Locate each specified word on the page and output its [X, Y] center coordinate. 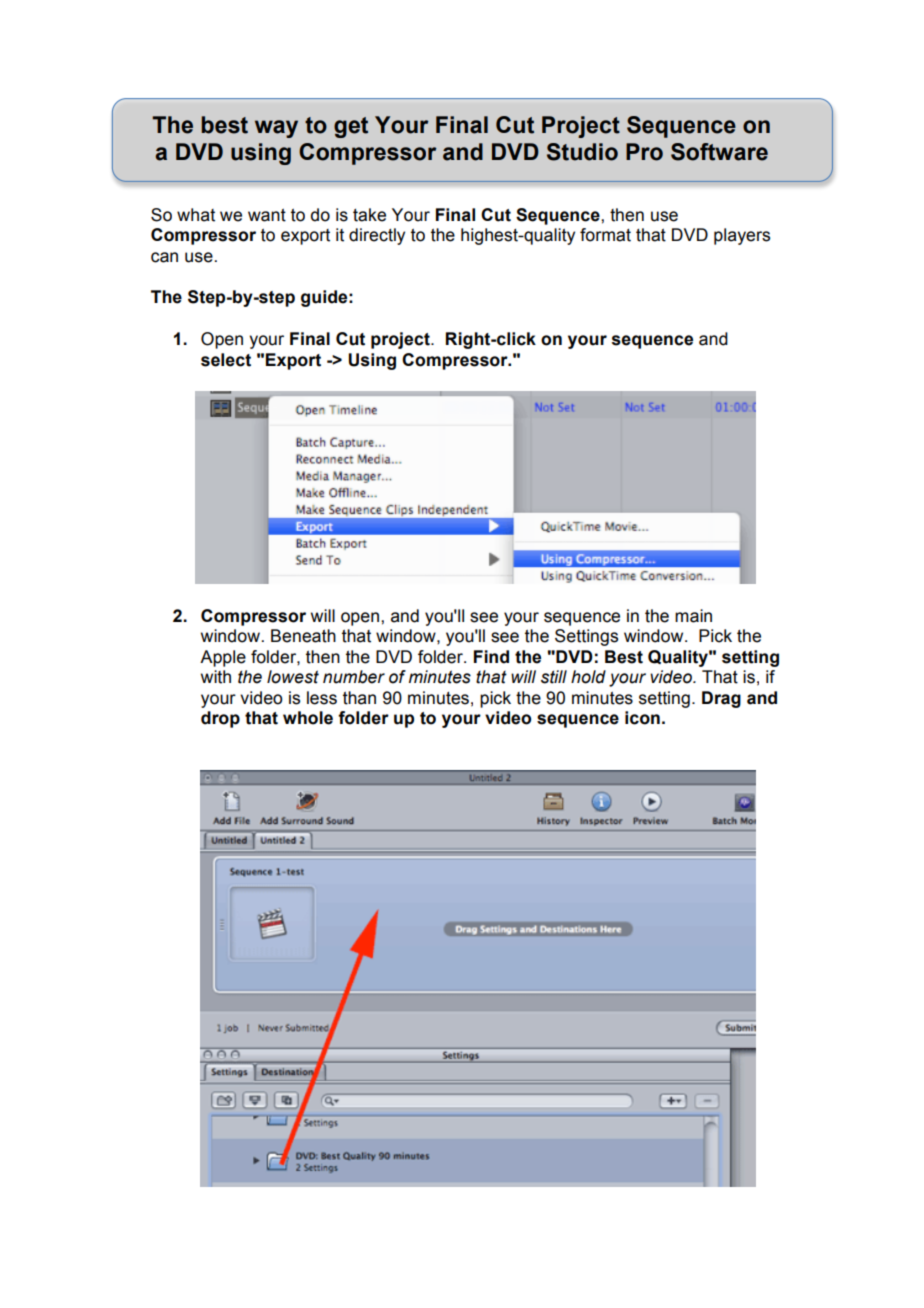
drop [220, 719]
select [226, 360]
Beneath [303, 636]
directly [377, 236]
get [351, 127]
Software [719, 152]
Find [491, 657]
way [276, 129]
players [742, 236]
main [693, 616]
